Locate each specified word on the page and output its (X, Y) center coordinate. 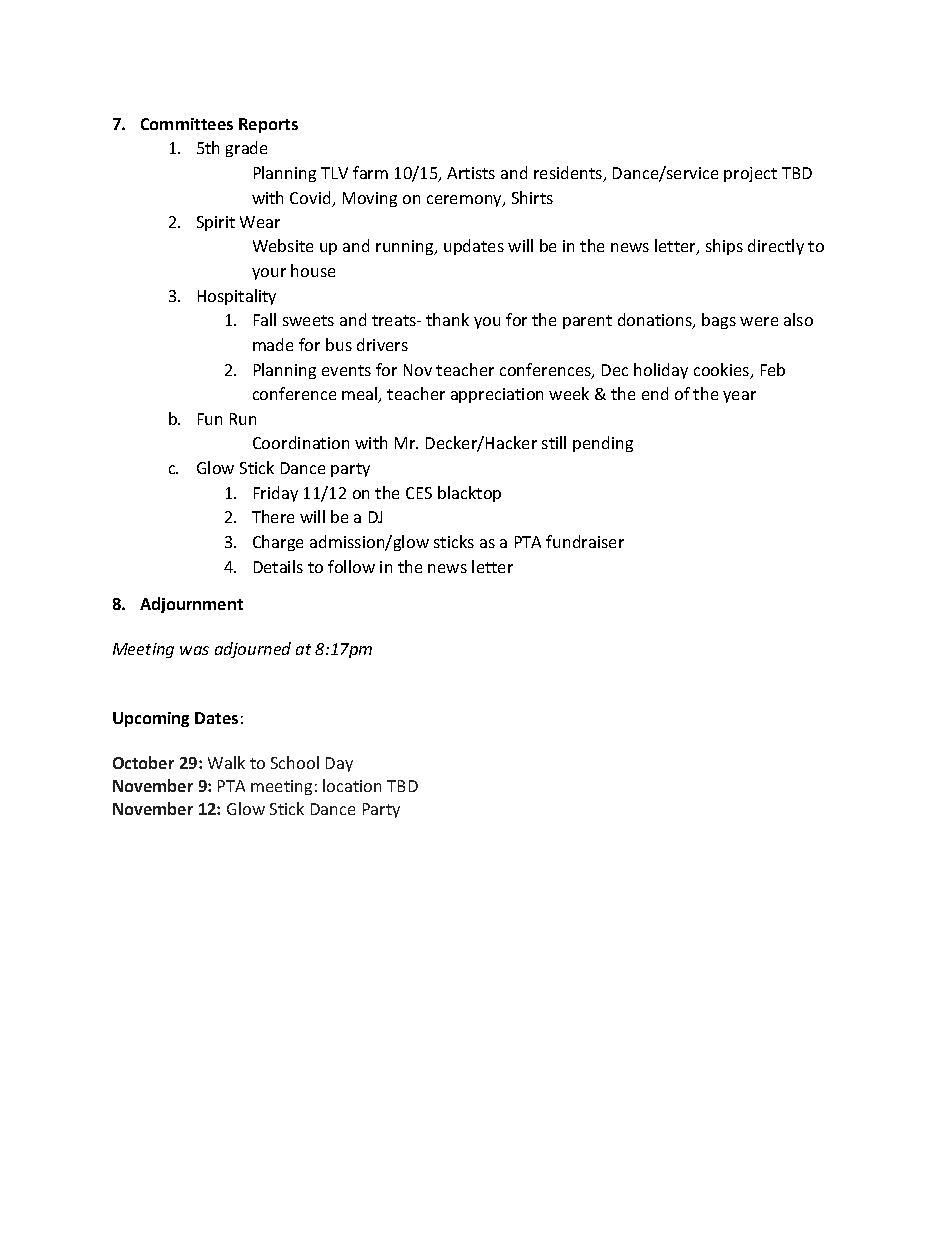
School (295, 762)
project (750, 174)
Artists (471, 173)
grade (246, 149)
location (352, 785)
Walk (226, 762)
